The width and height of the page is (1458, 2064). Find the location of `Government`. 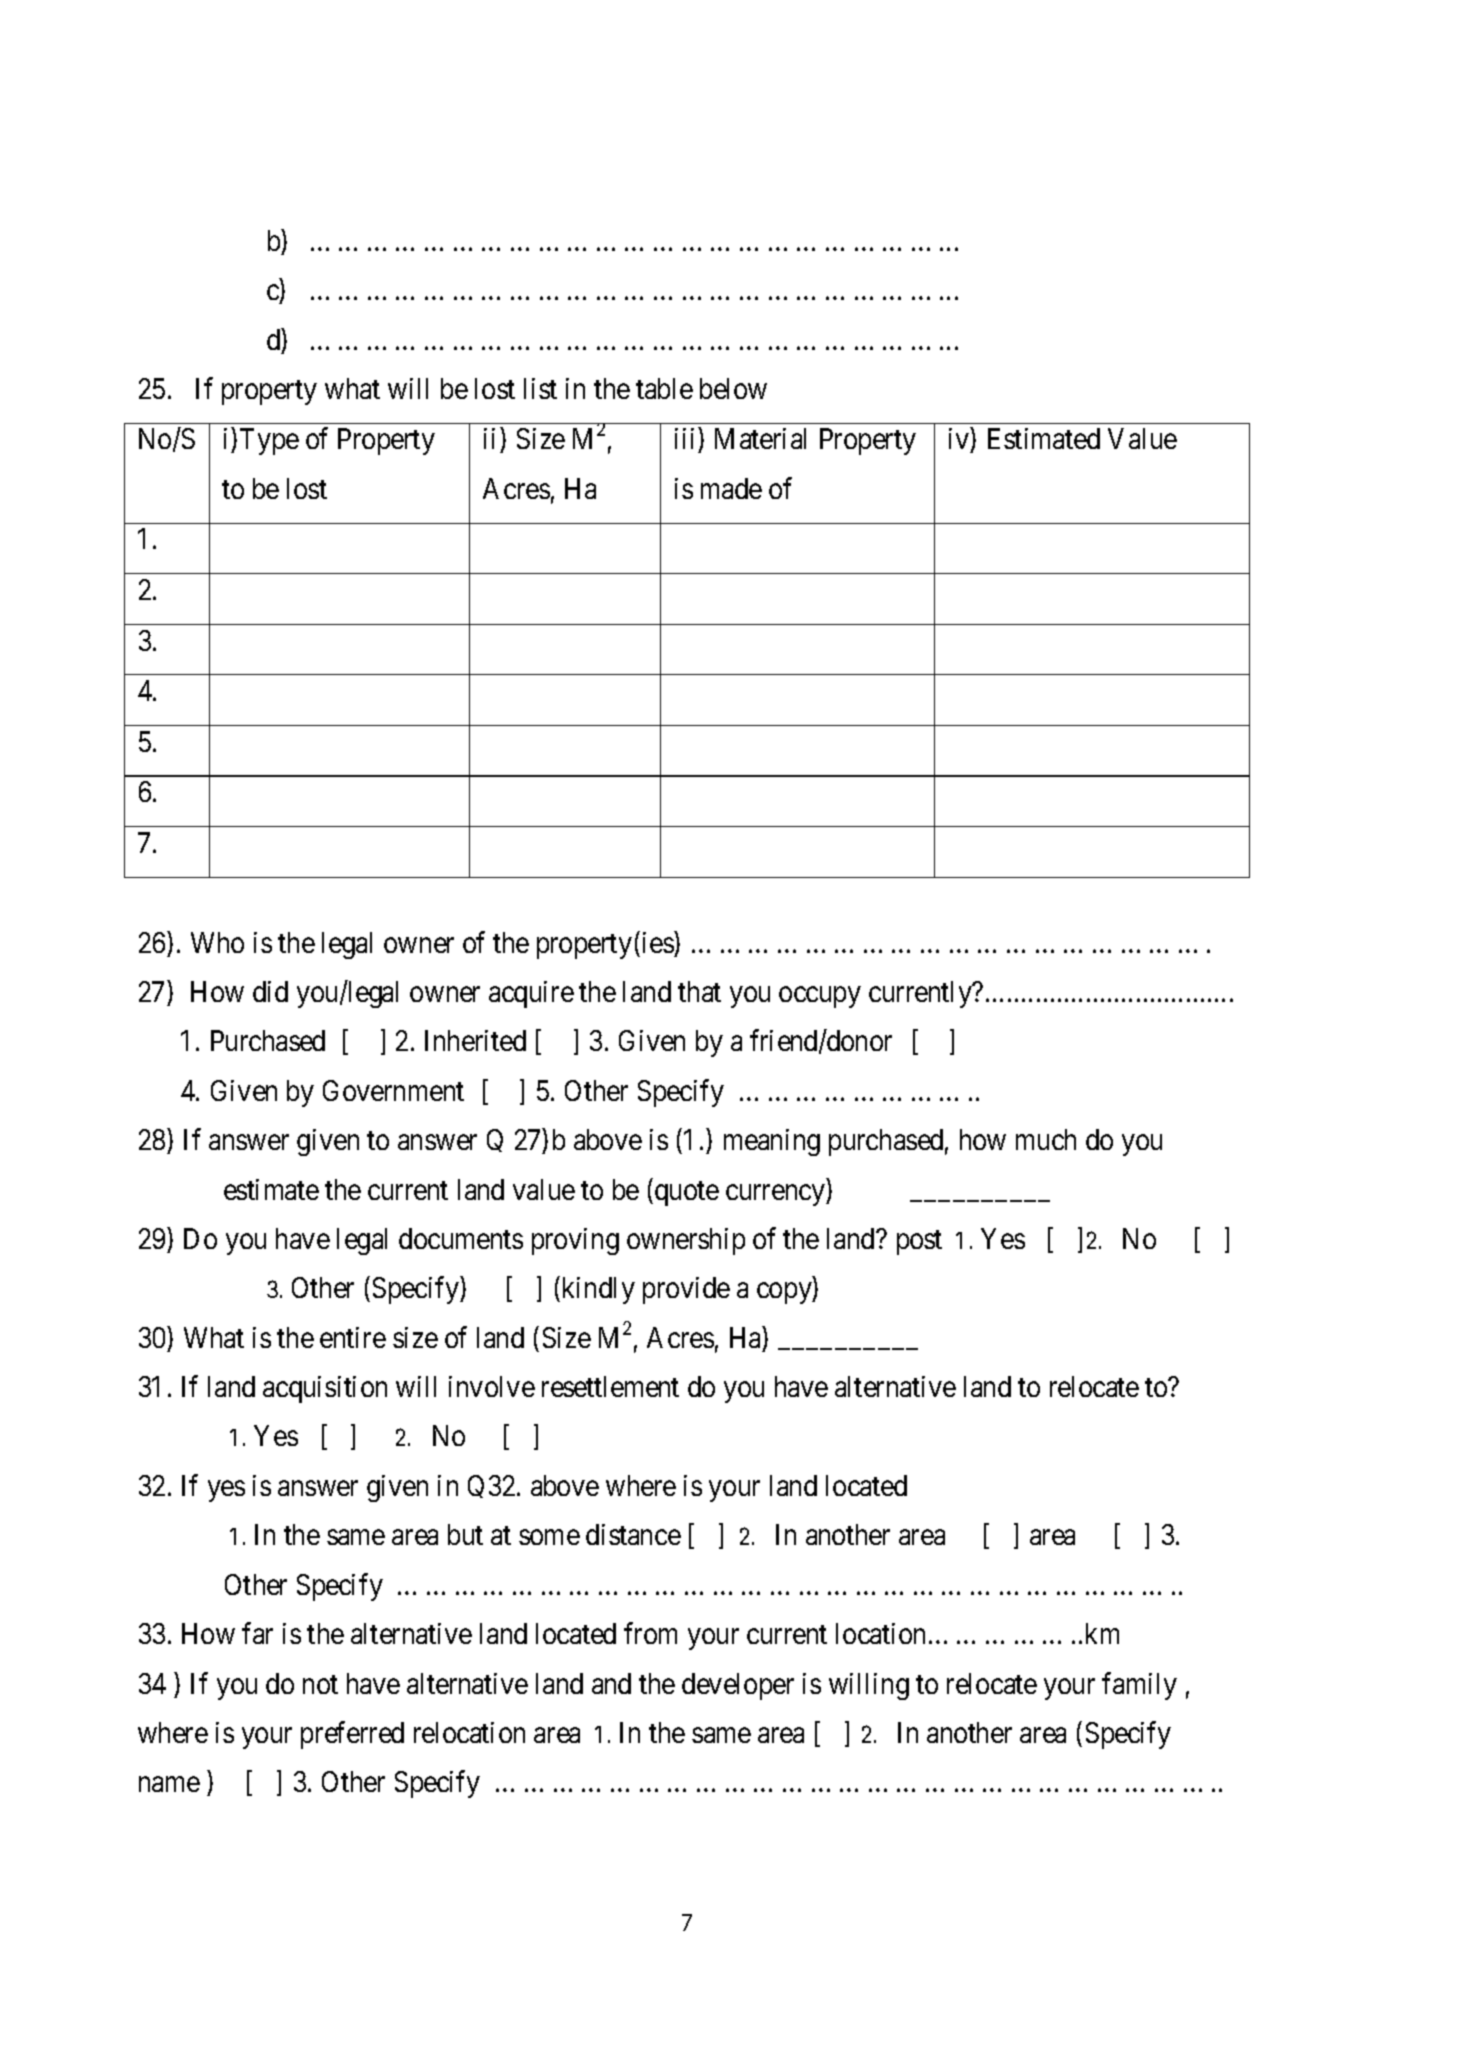

Government is located at coordinates (393, 1090).
